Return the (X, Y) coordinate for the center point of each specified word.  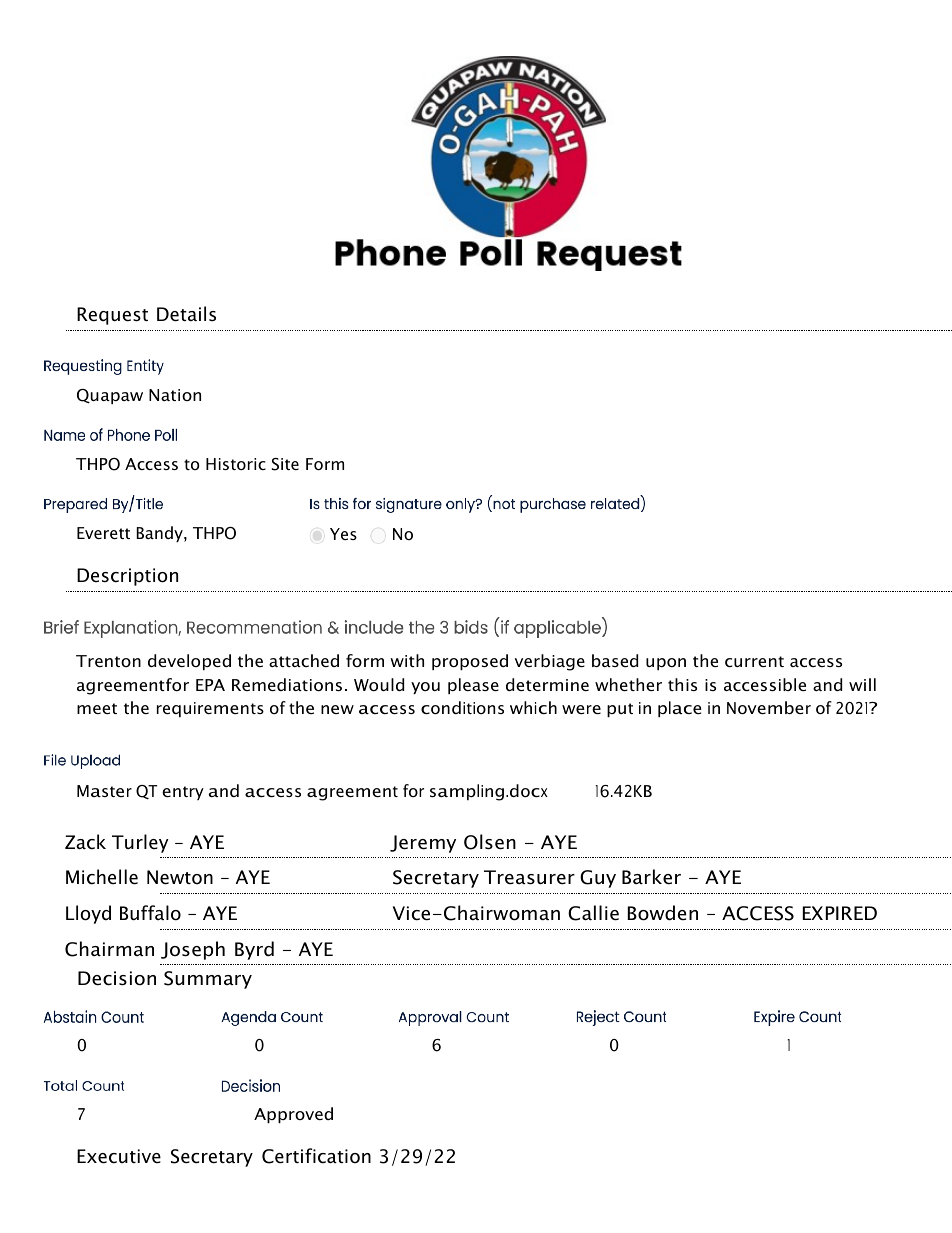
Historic (236, 464)
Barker (651, 877)
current (754, 661)
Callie (593, 913)
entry (183, 793)
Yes (343, 534)
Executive (119, 1156)
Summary (208, 980)
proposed (470, 662)
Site (285, 464)
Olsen (490, 842)
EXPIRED (840, 913)
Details (186, 314)
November (769, 707)
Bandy (160, 534)
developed (189, 662)
